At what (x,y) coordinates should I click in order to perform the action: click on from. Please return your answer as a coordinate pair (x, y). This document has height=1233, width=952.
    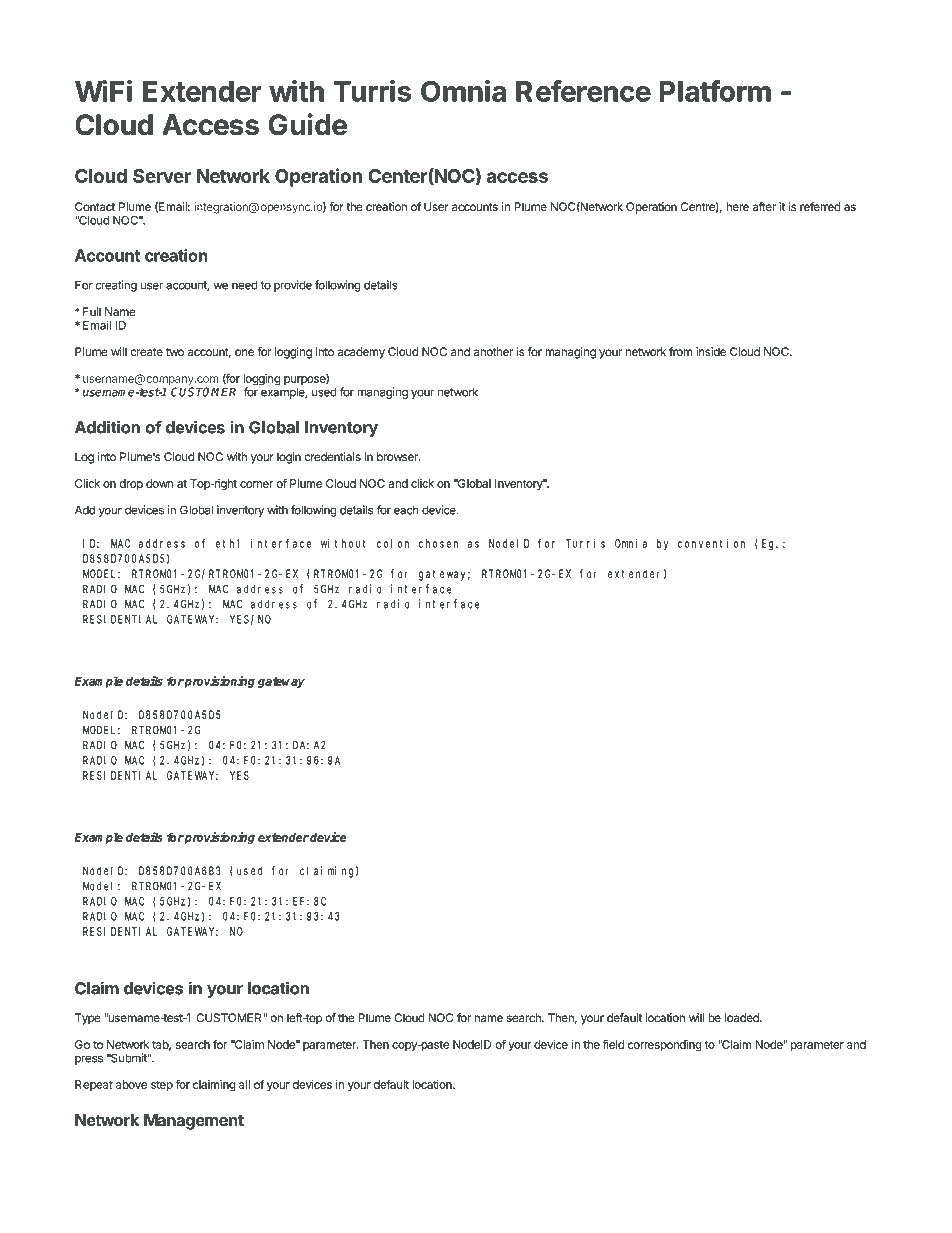
    Looking at the image, I should click on (680, 352).
